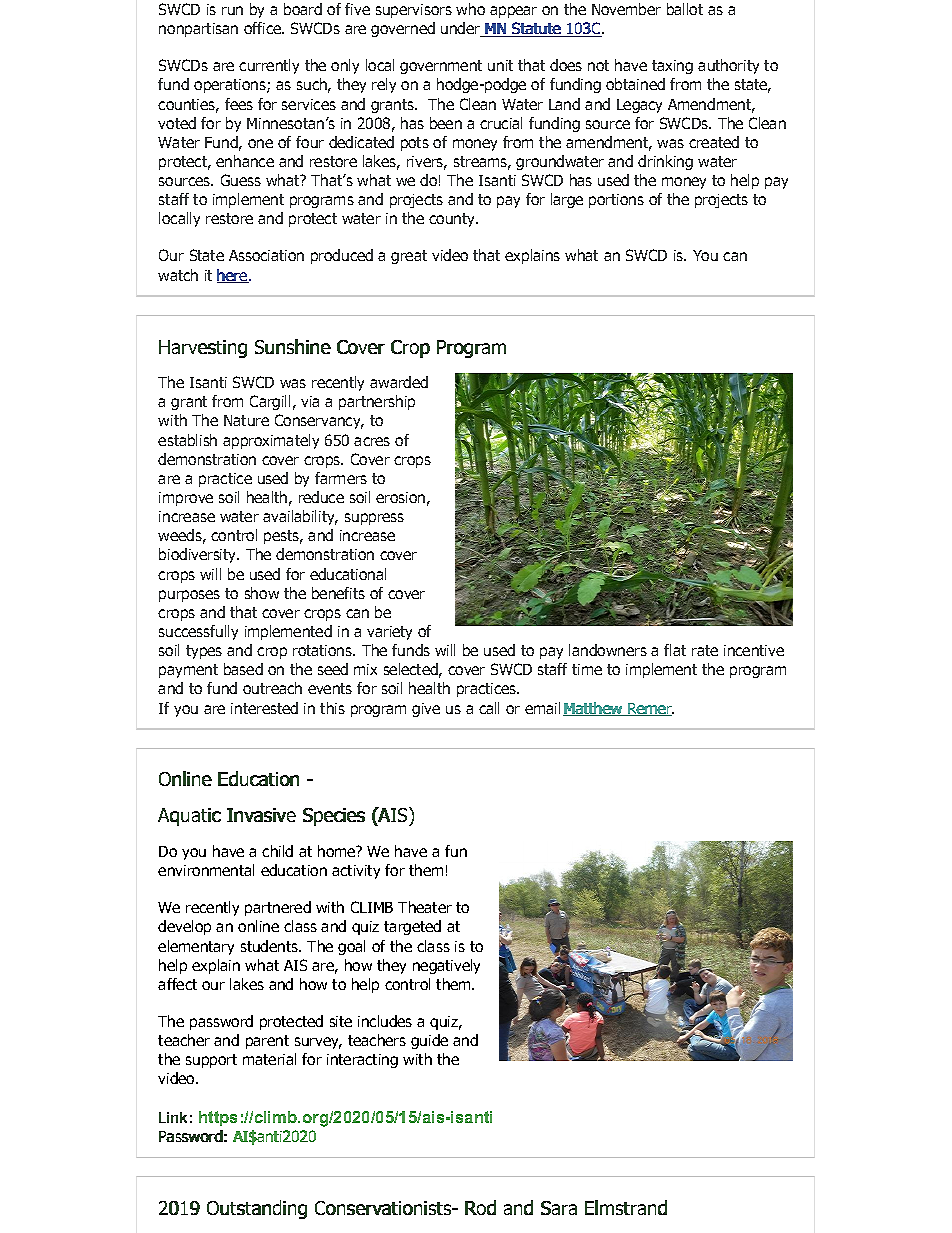 The height and width of the screenshot is (1233, 952). Describe the element at coordinates (262, 593) in the screenshot. I see `show` at that location.
